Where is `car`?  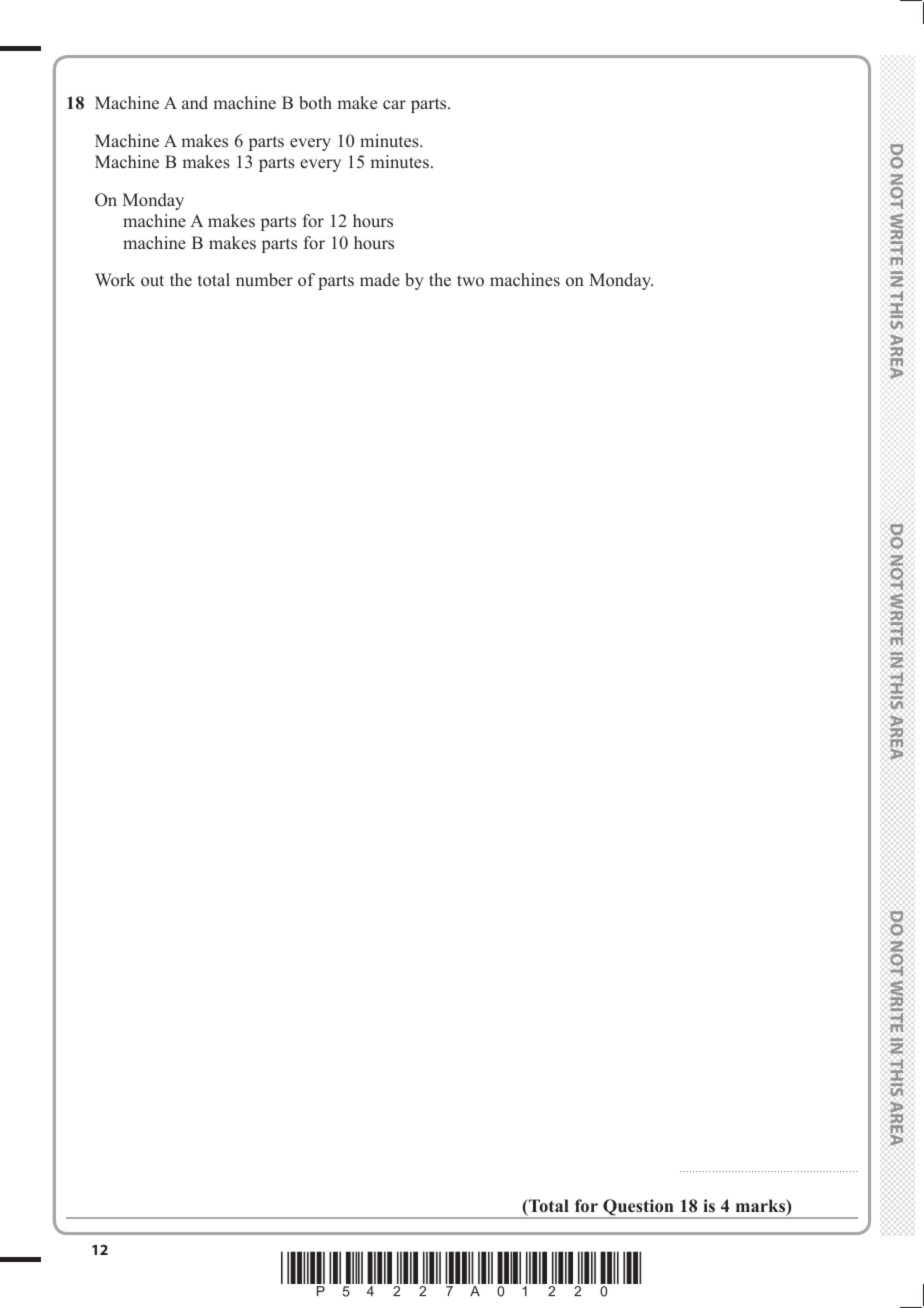 car is located at coordinates (394, 104).
